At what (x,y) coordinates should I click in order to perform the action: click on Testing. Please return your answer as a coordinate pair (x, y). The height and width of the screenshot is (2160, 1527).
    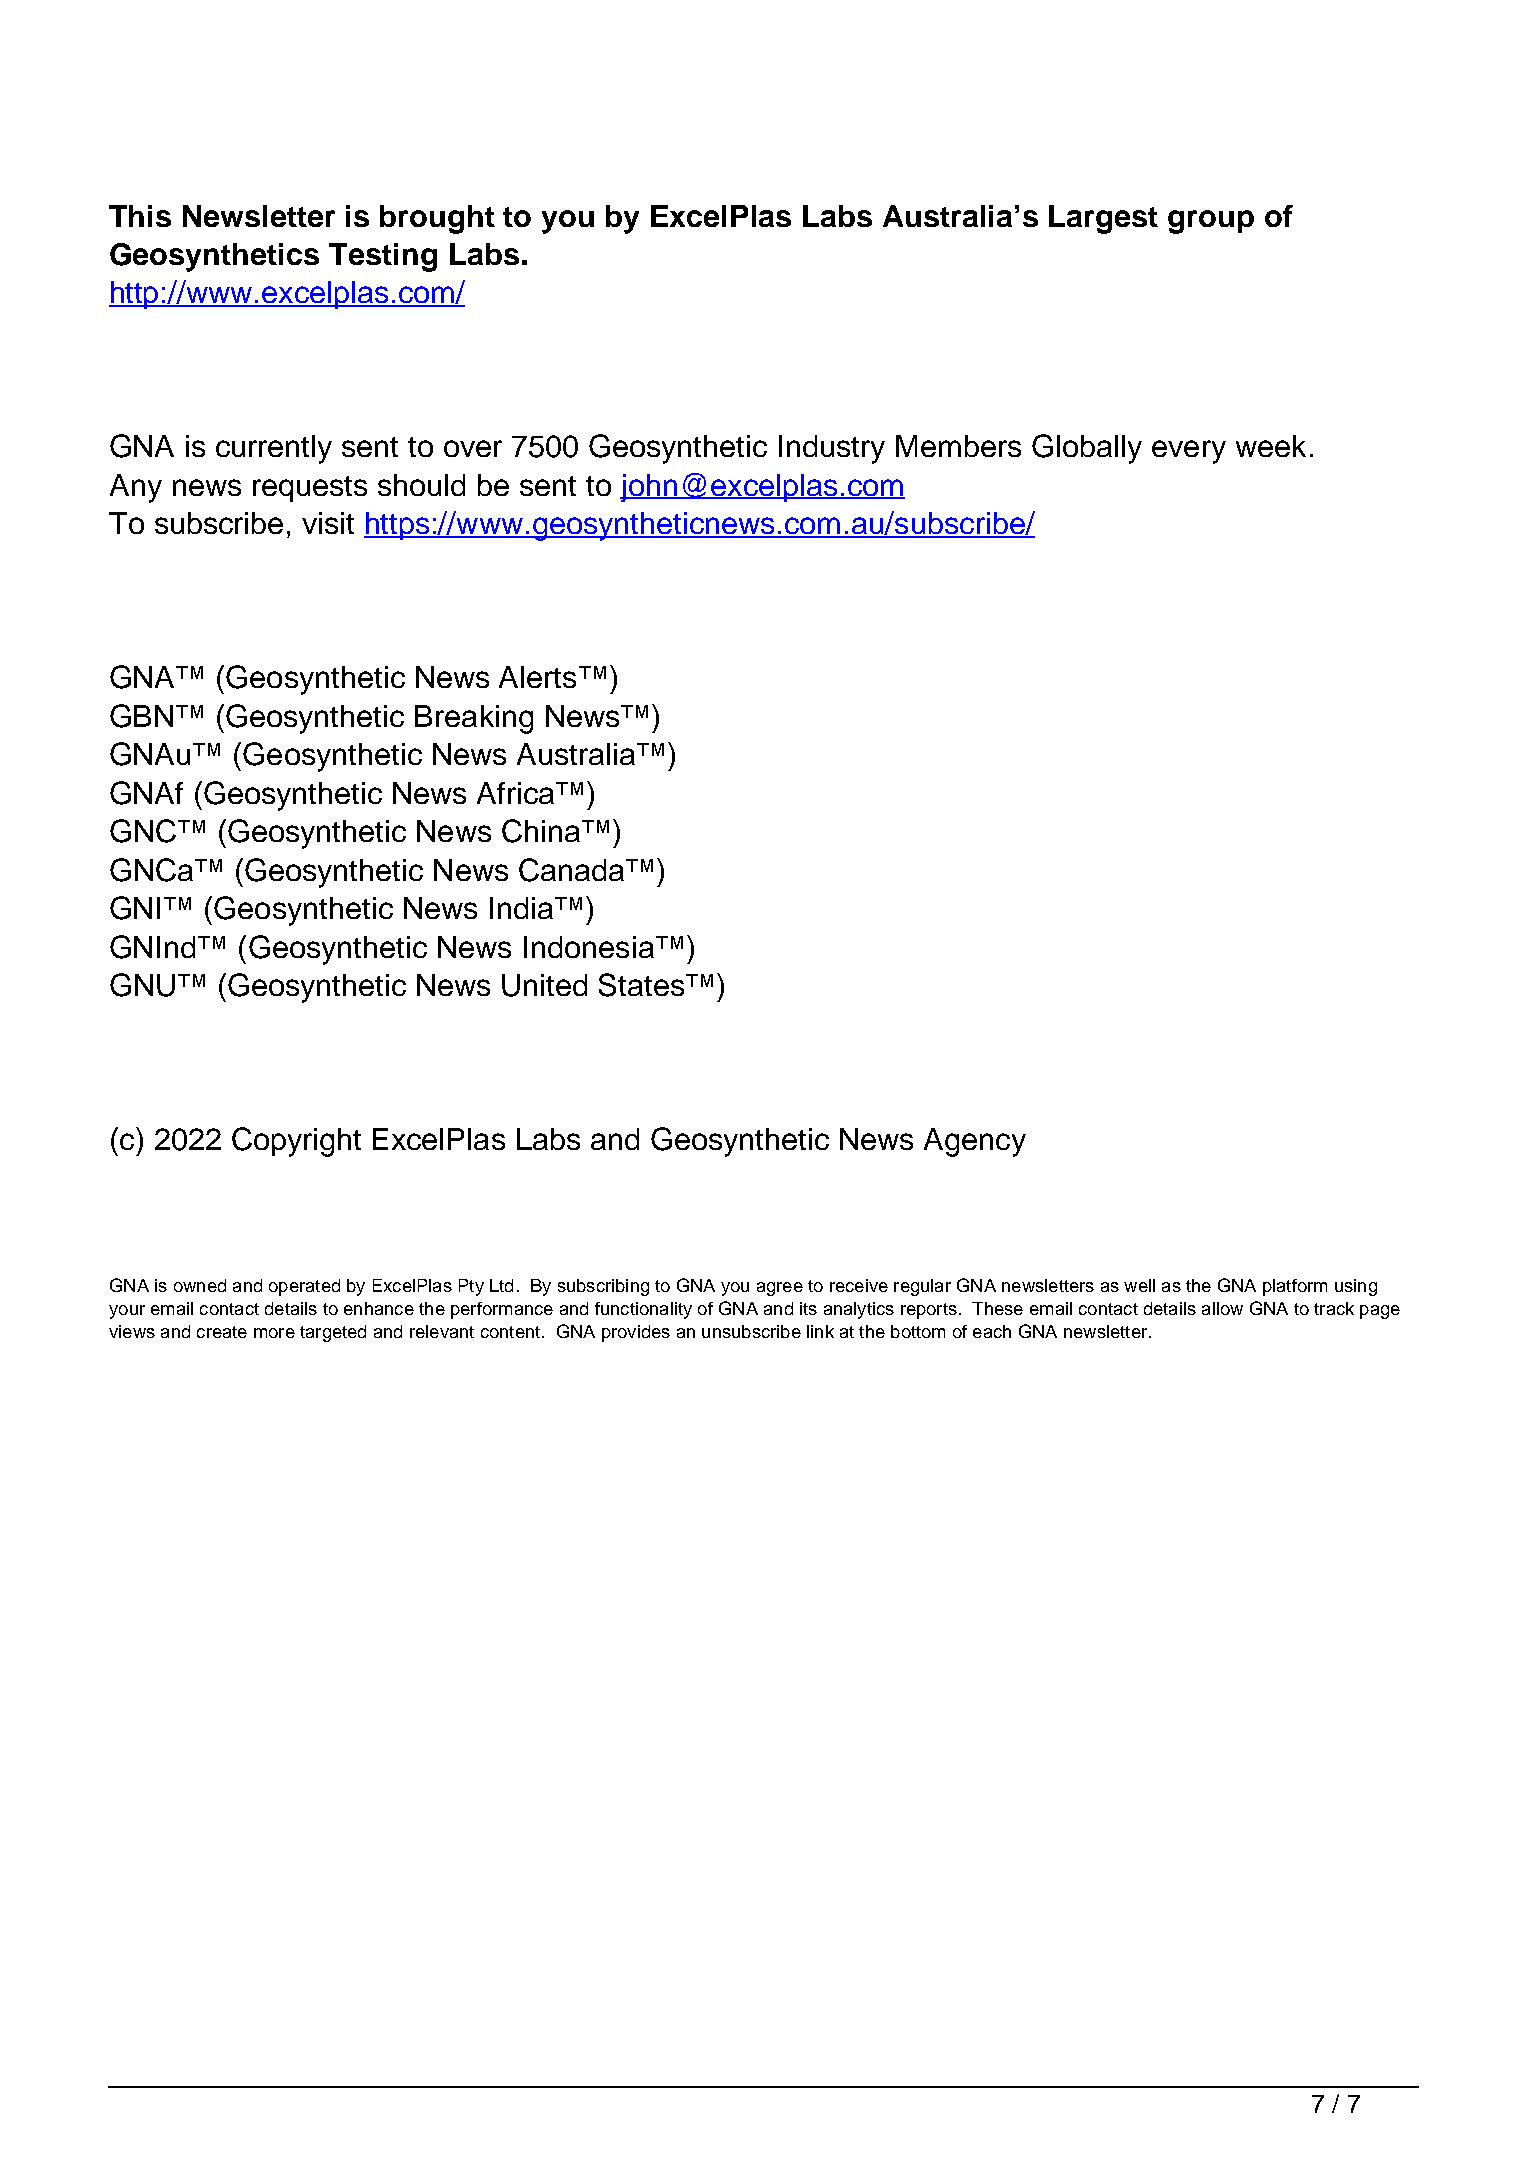
    Looking at the image, I should click on (383, 257).
